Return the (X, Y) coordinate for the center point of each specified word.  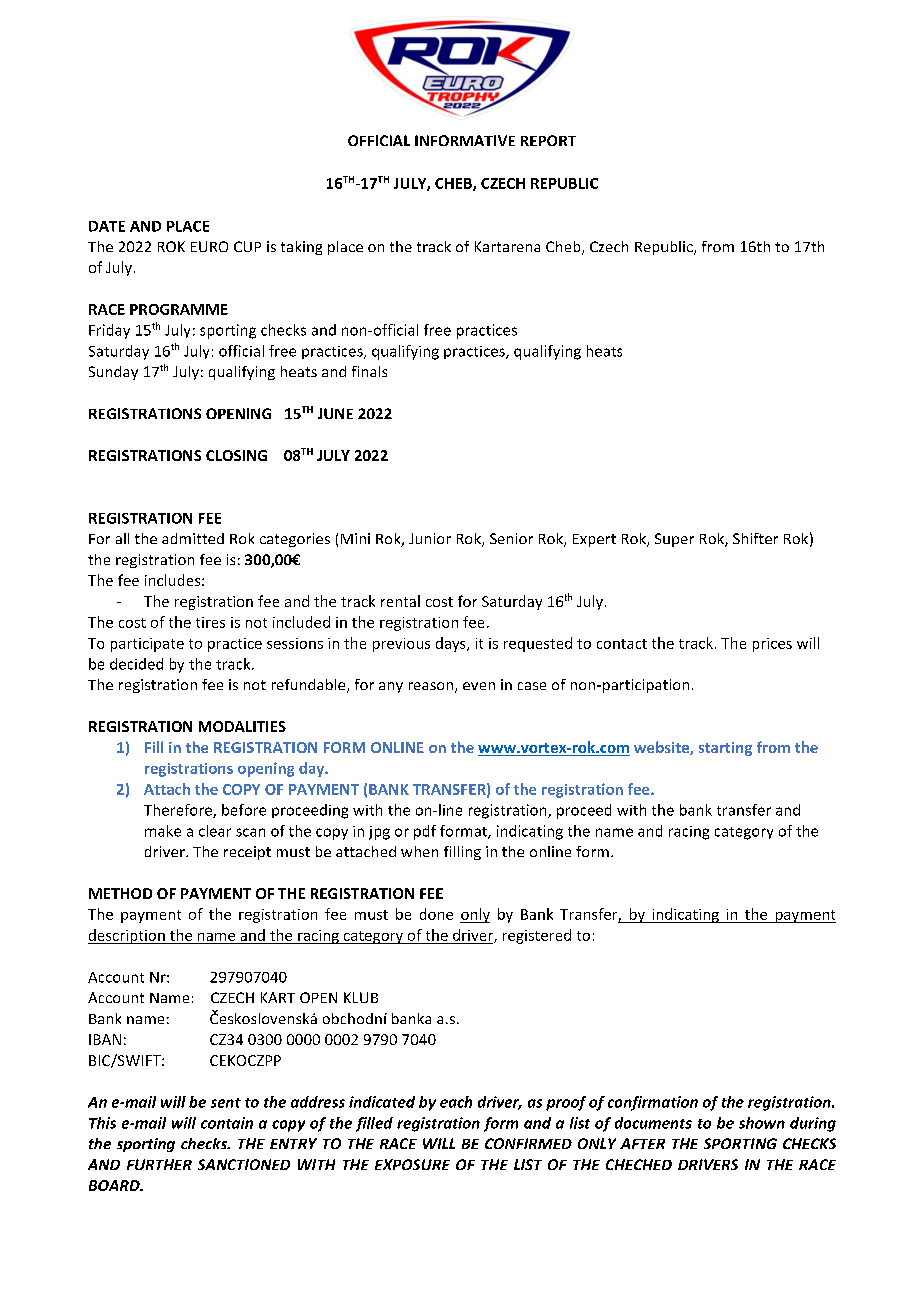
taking (301, 248)
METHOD (120, 893)
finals (369, 371)
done (436, 914)
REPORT (548, 140)
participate (147, 645)
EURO (209, 246)
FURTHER (159, 1164)
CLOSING (236, 455)
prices (772, 645)
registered (537, 936)
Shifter (755, 538)
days (452, 644)
